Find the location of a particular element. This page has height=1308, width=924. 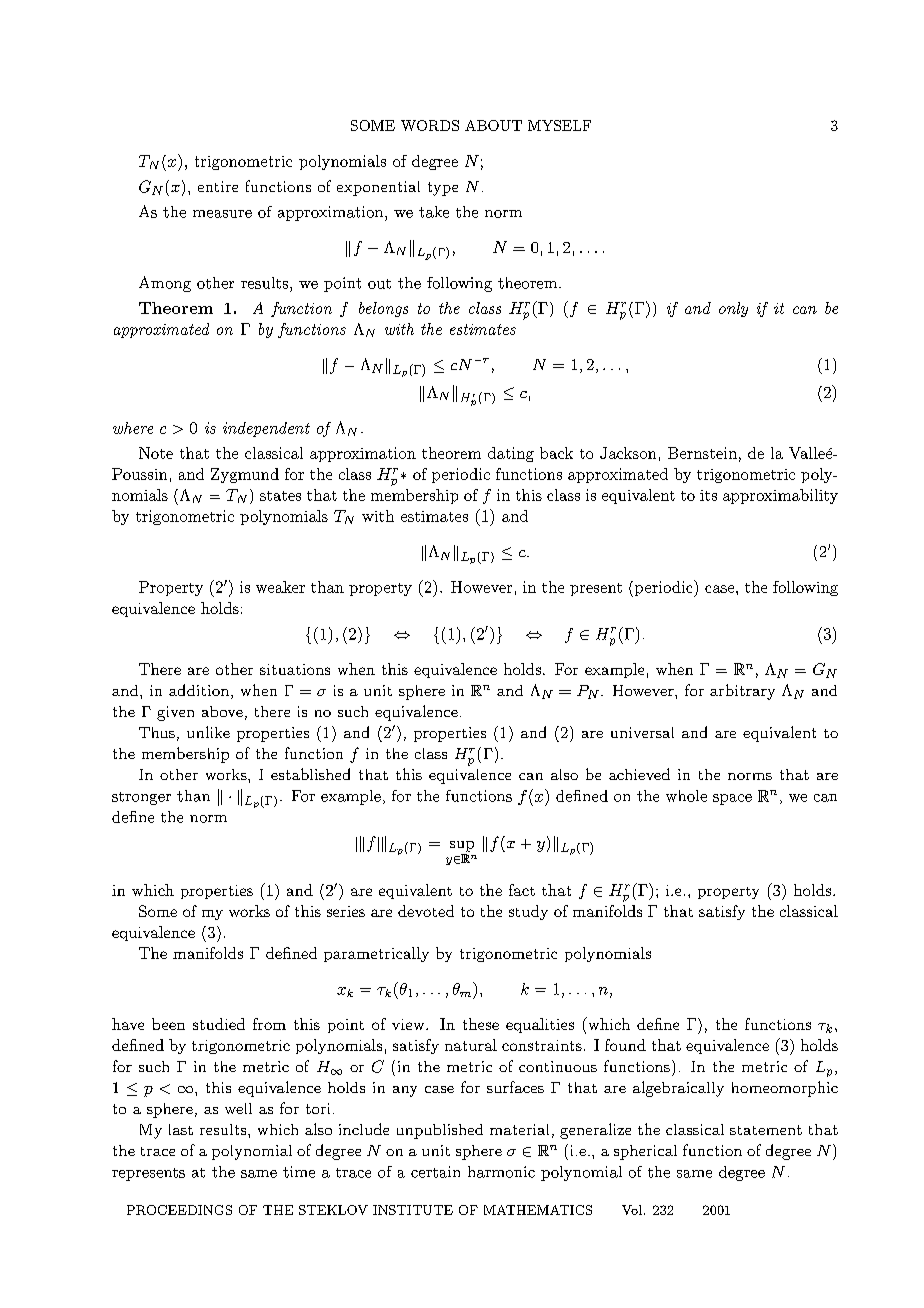

addition is located at coordinates (199, 690).
